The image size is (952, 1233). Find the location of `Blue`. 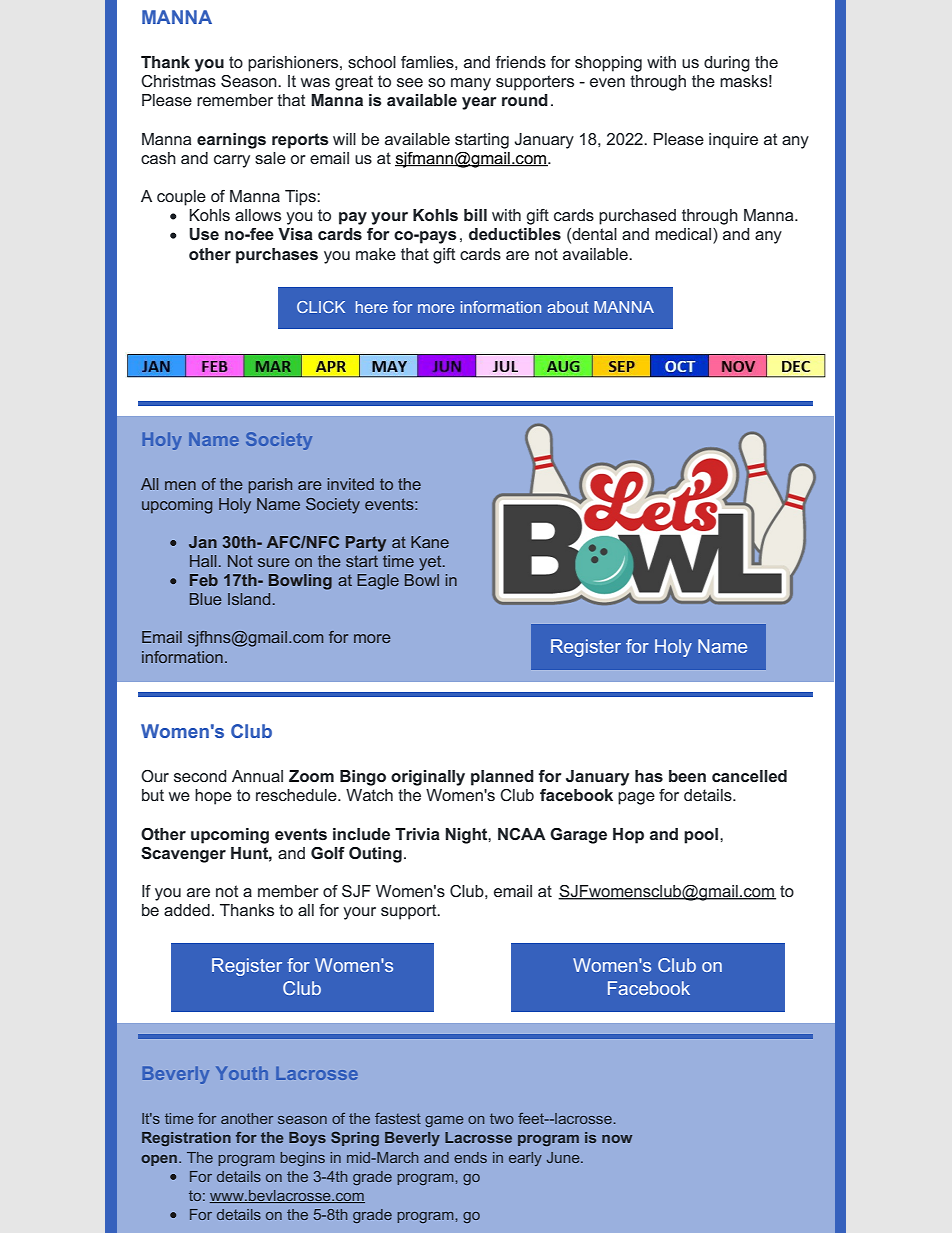

Blue is located at coordinates (206, 599).
